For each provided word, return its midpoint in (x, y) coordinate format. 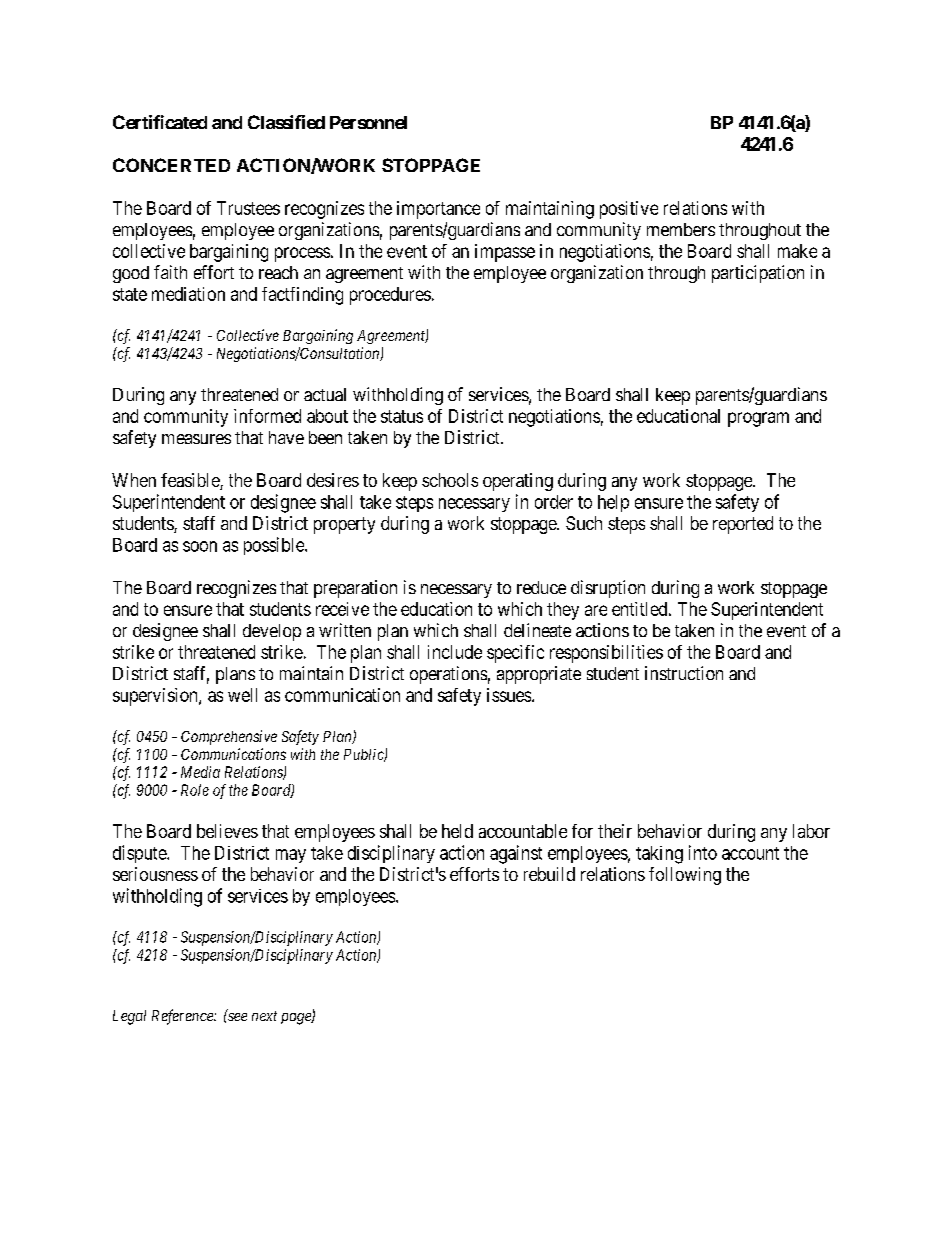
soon (200, 546)
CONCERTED (171, 165)
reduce (541, 587)
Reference (183, 1017)
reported (743, 525)
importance (438, 210)
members (681, 229)
